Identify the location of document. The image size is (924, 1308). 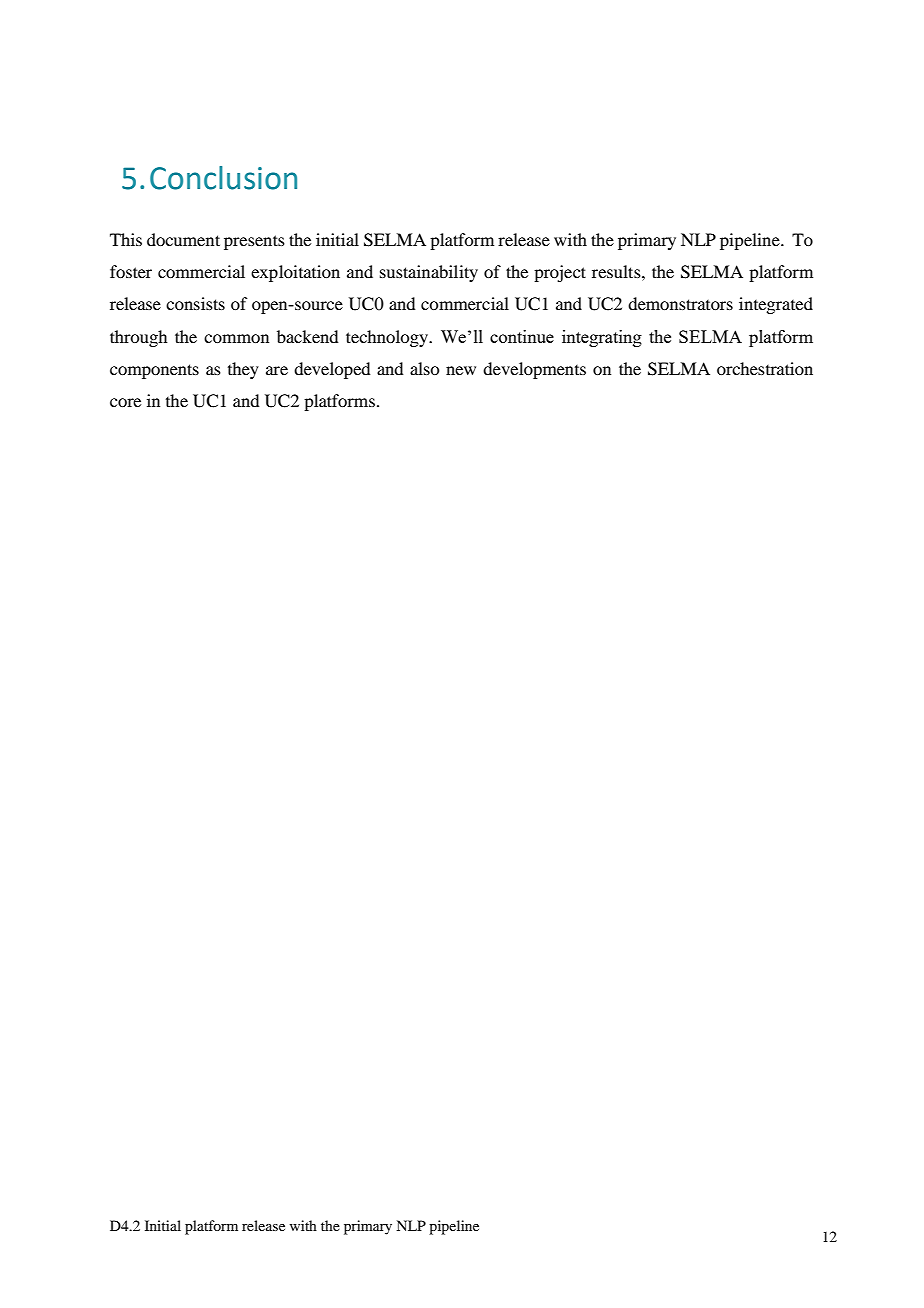
(183, 239).
